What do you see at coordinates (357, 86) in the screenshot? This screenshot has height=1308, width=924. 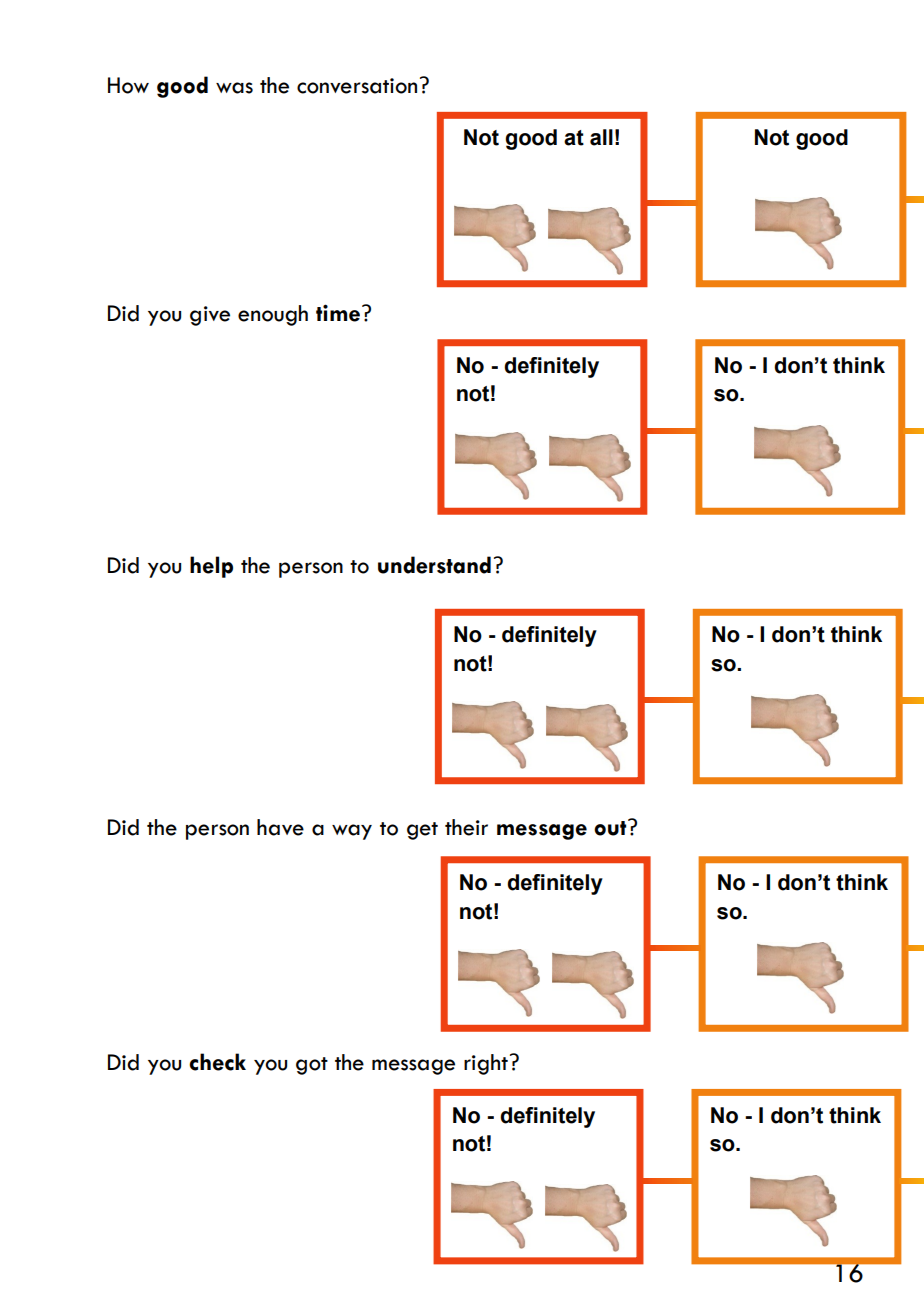 I see `conversation` at bounding box center [357, 86].
